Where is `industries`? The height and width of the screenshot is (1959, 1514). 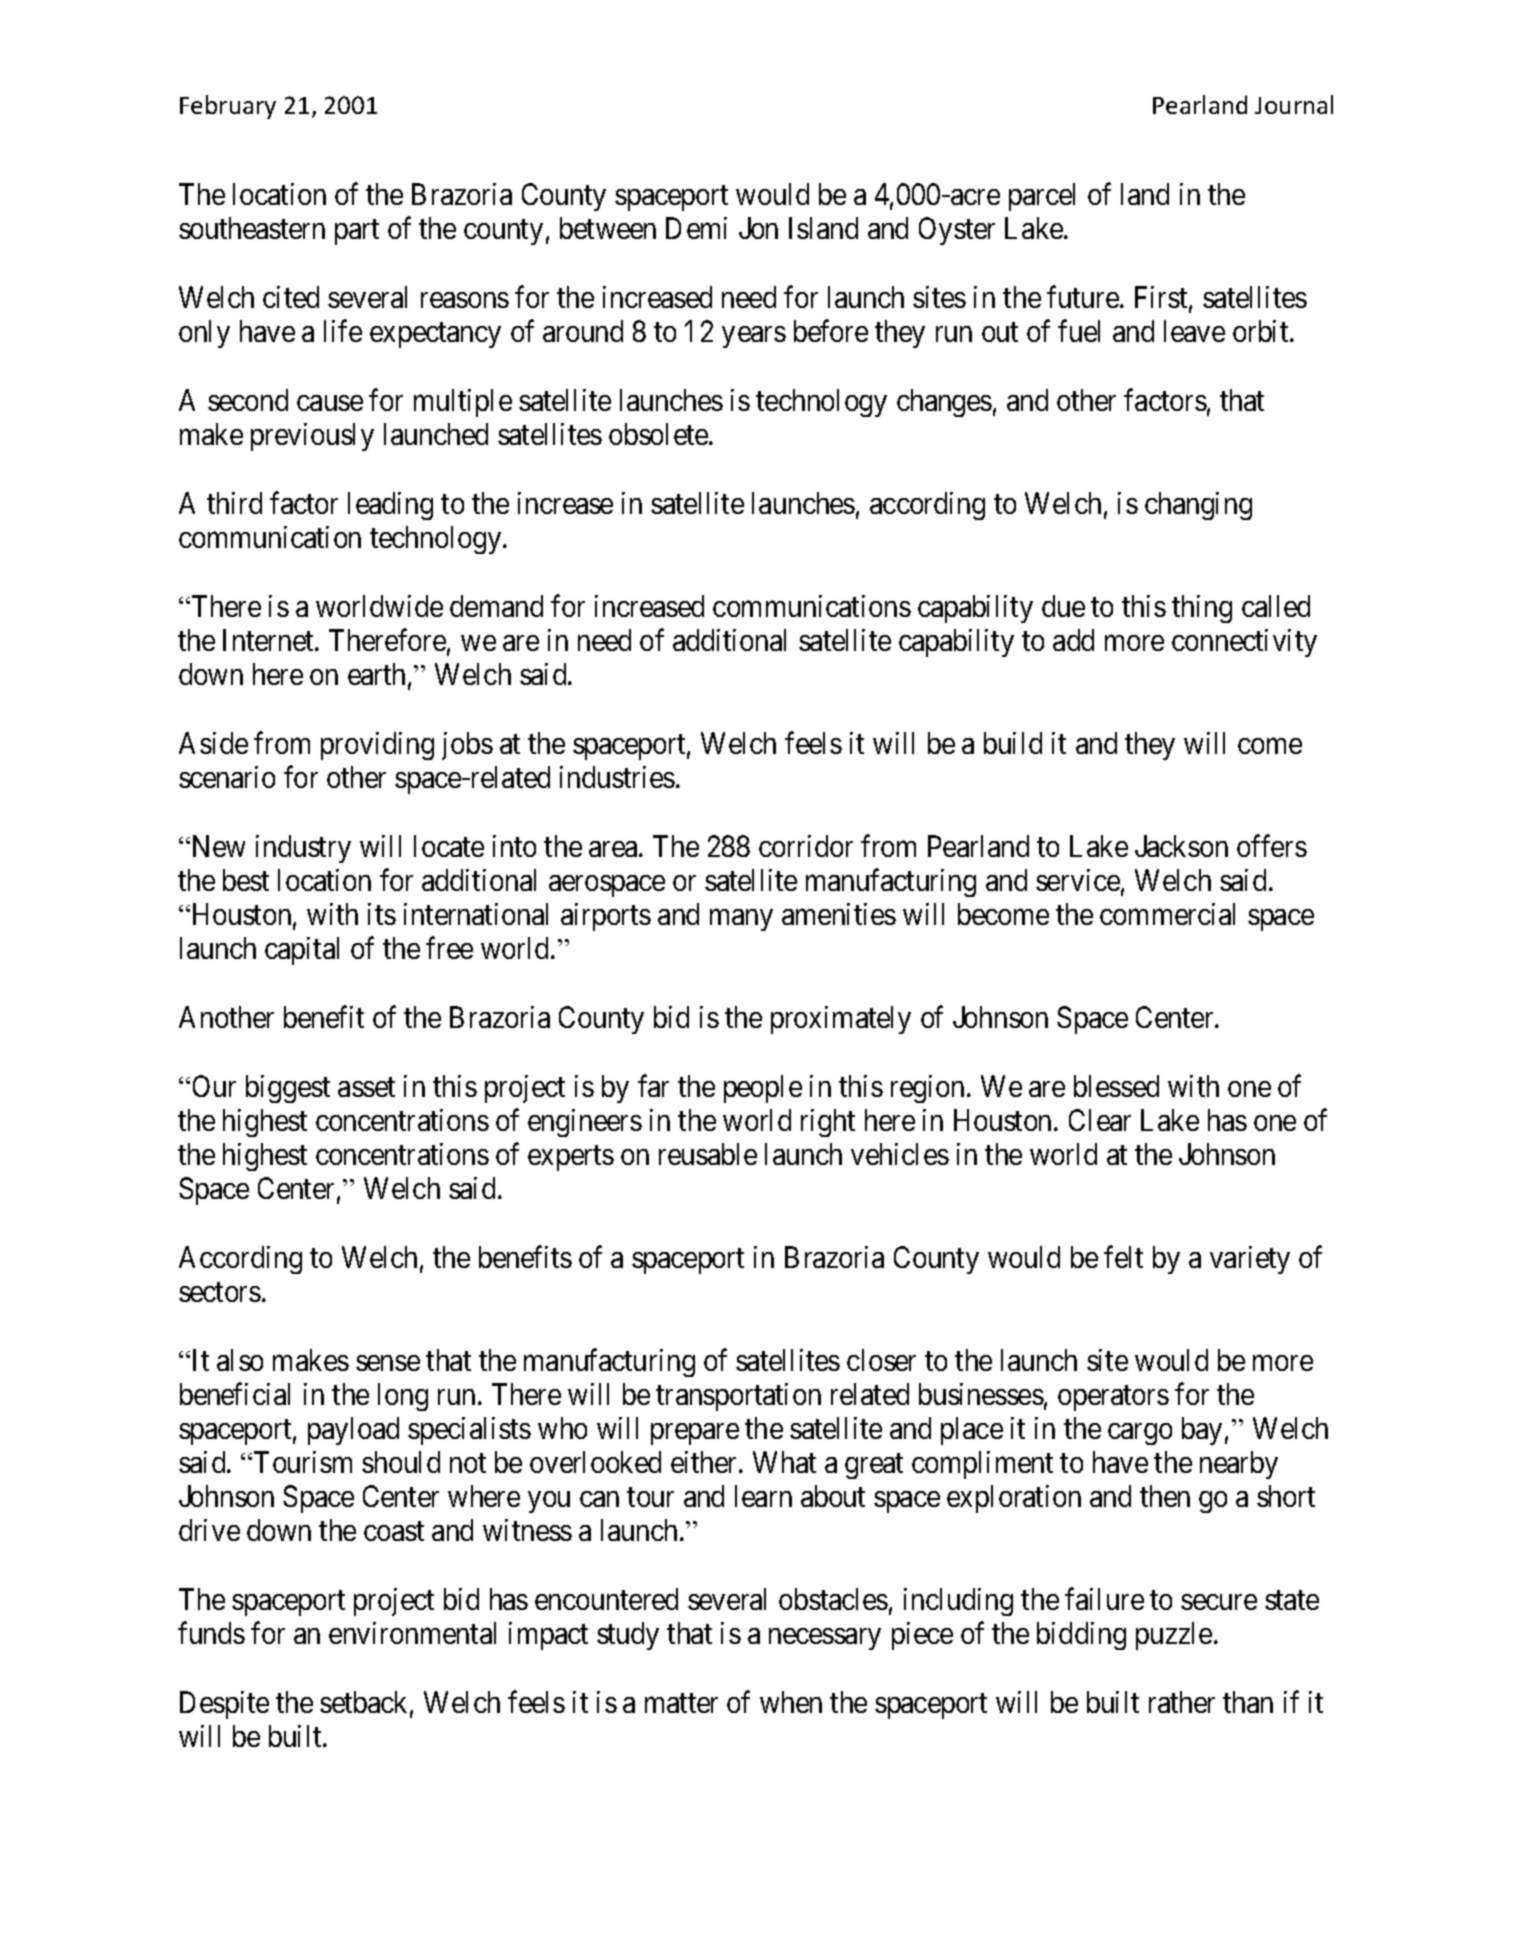 industries is located at coordinates (617, 777).
